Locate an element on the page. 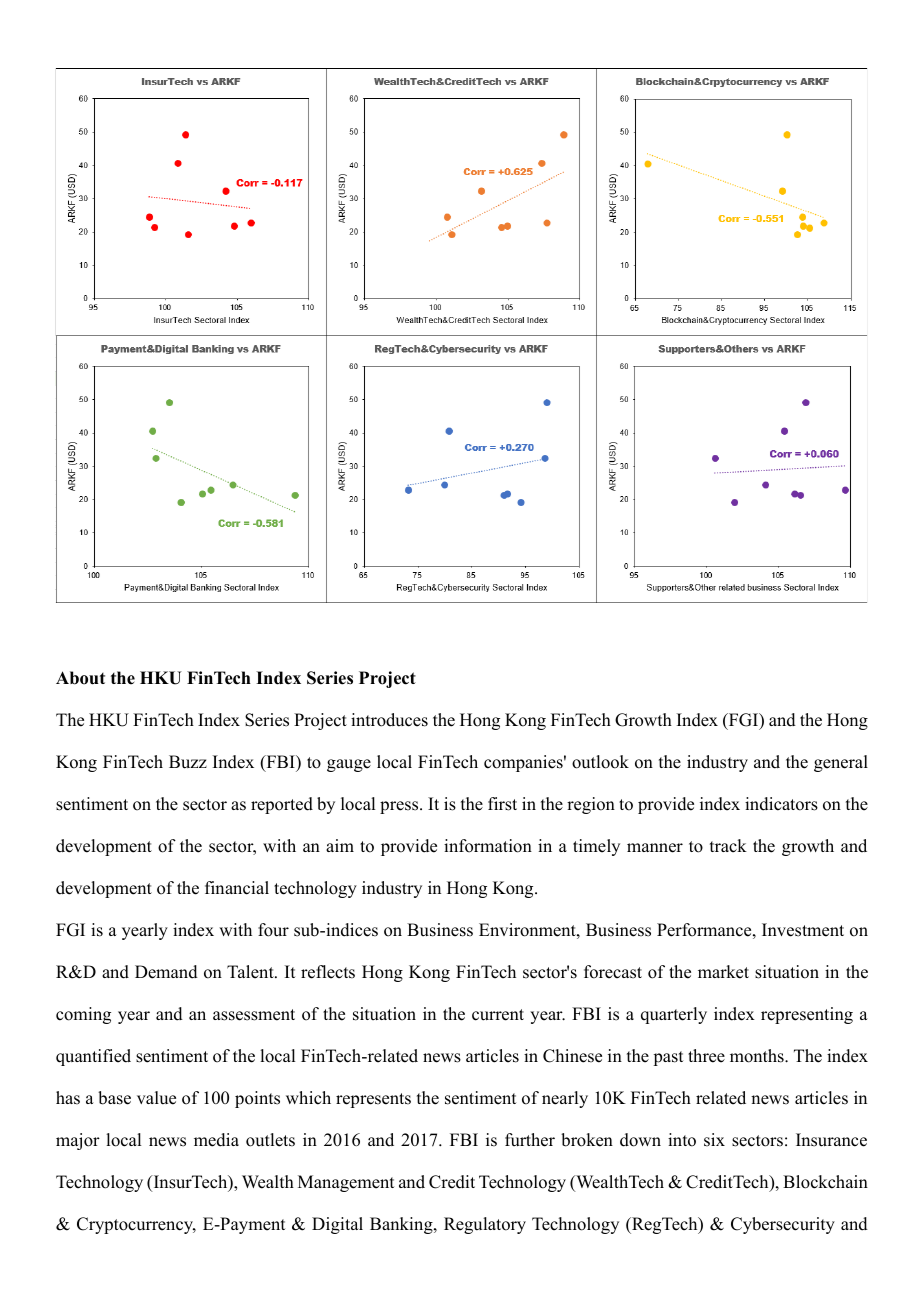 The width and height of the page is (924, 1308). Digital is located at coordinates (337, 1225).
